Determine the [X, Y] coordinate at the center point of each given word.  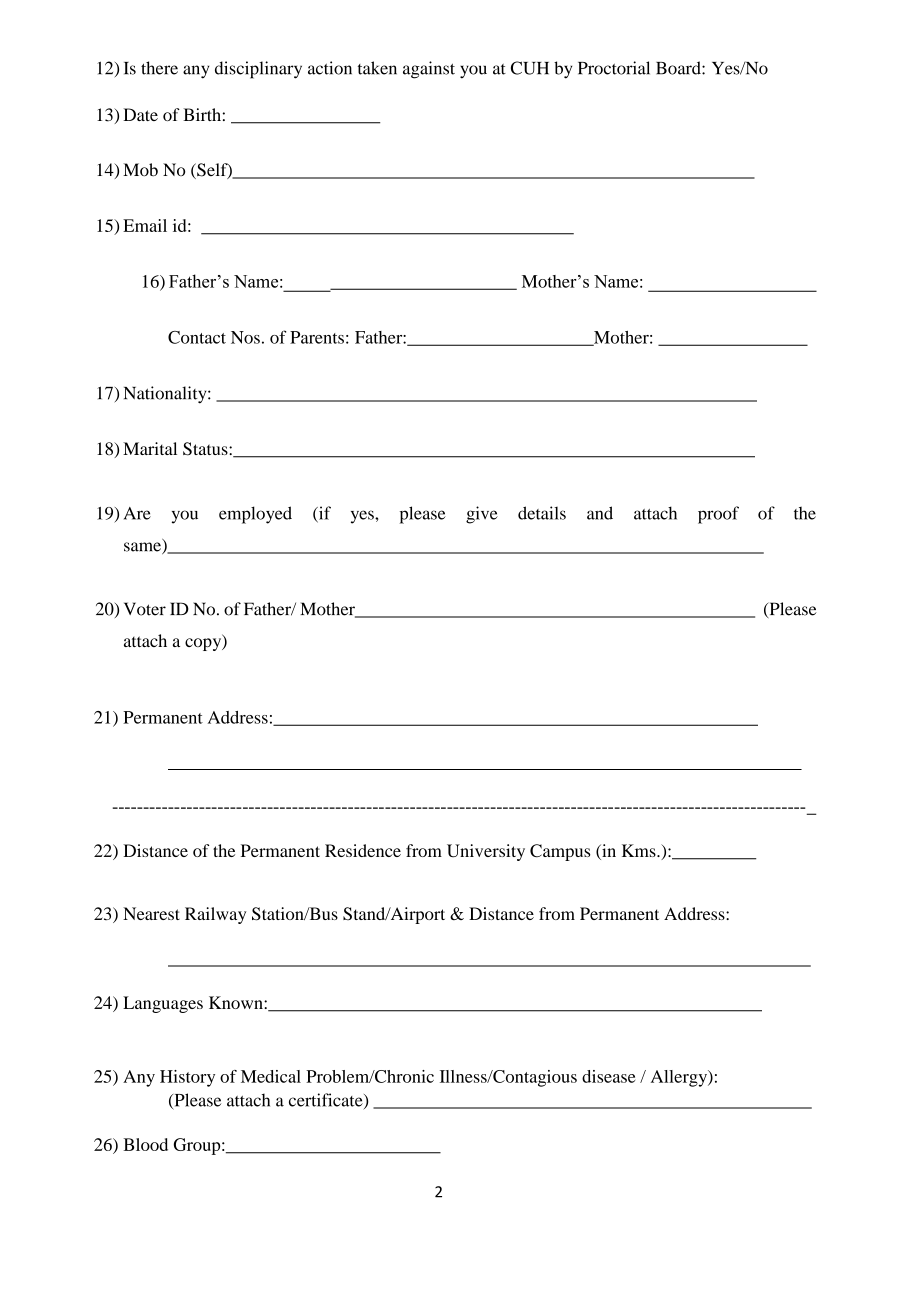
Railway [215, 915]
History [187, 1078]
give [482, 515]
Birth [202, 114]
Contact [197, 337]
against [429, 70]
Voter [145, 609]
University [486, 852]
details [542, 513]
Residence [363, 850]
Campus [560, 852]
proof [718, 515]
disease [608, 1076]
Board [679, 68]
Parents [317, 337]
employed [255, 515]
